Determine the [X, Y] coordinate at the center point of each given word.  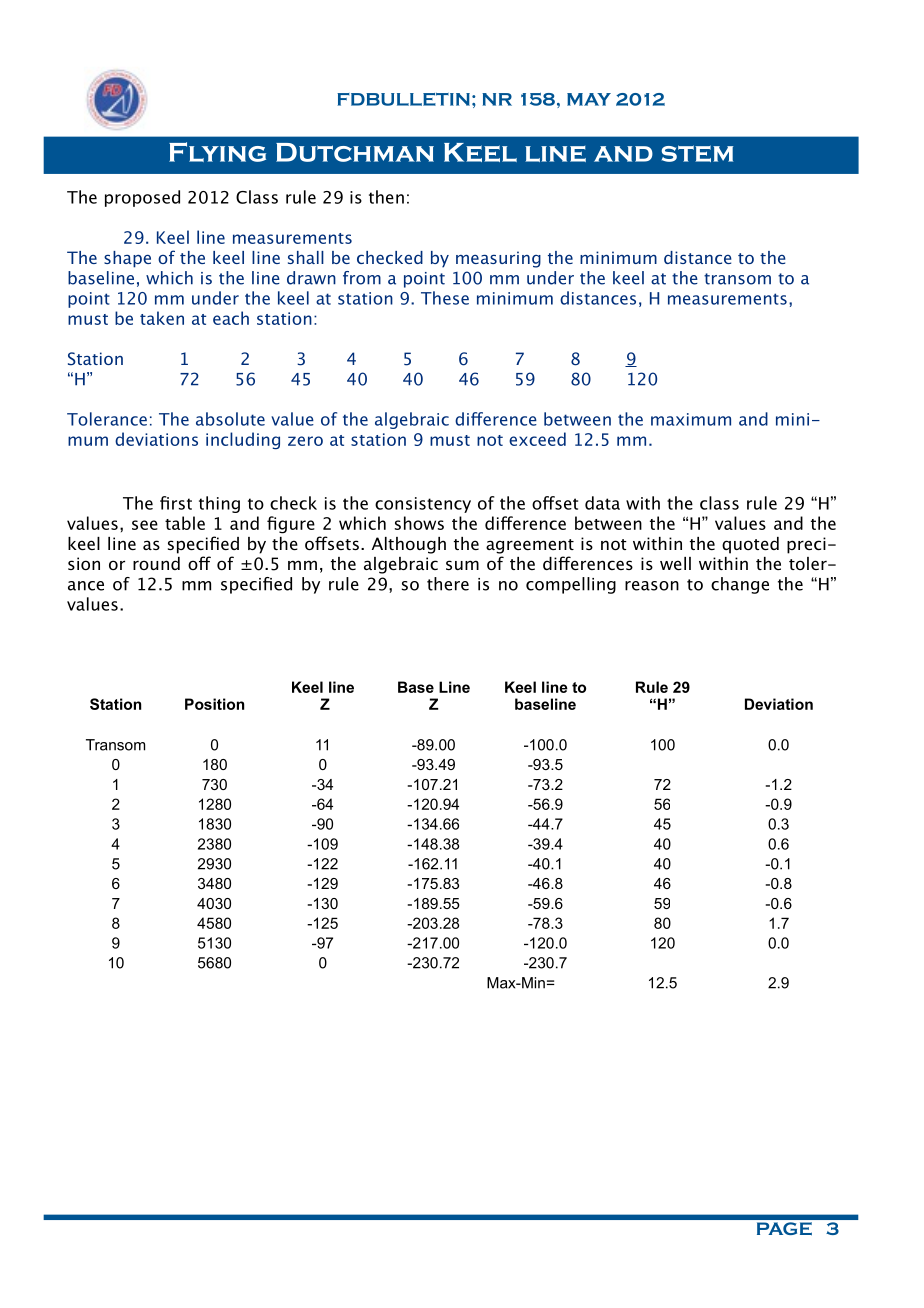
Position [214, 704]
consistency [423, 505]
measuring [498, 259]
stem [697, 153]
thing [219, 504]
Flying [217, 152]
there [448, 584]
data [602, 503]
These [445, 298]
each [231, 318]
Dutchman [355, 152]
